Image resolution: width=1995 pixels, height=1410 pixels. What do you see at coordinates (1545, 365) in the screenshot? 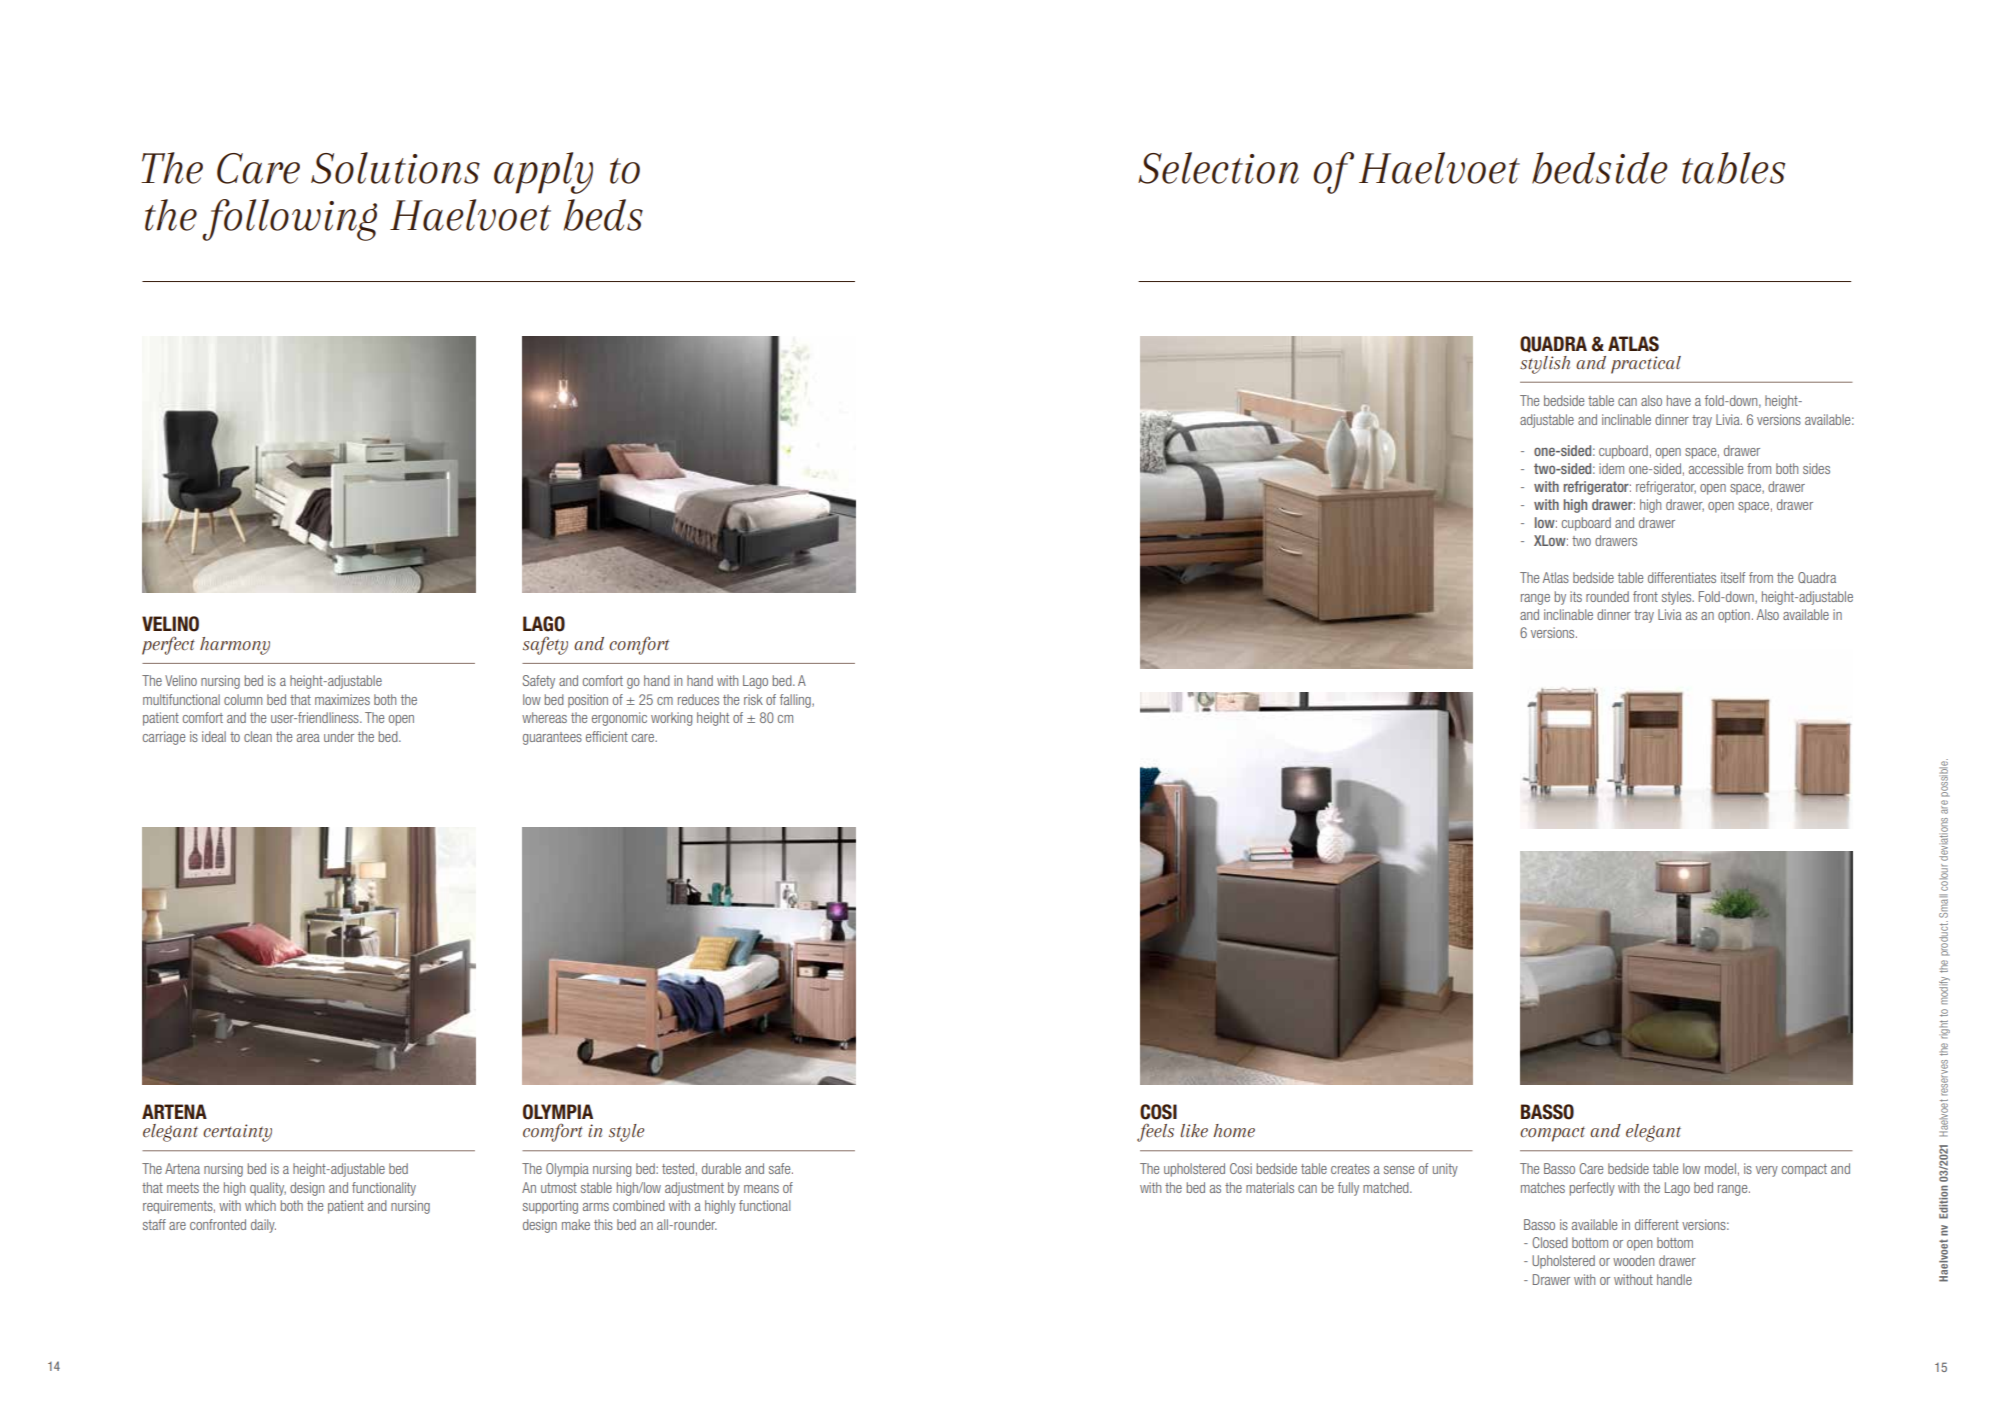
I see `stylish` at bounding box center [1545, 365].
